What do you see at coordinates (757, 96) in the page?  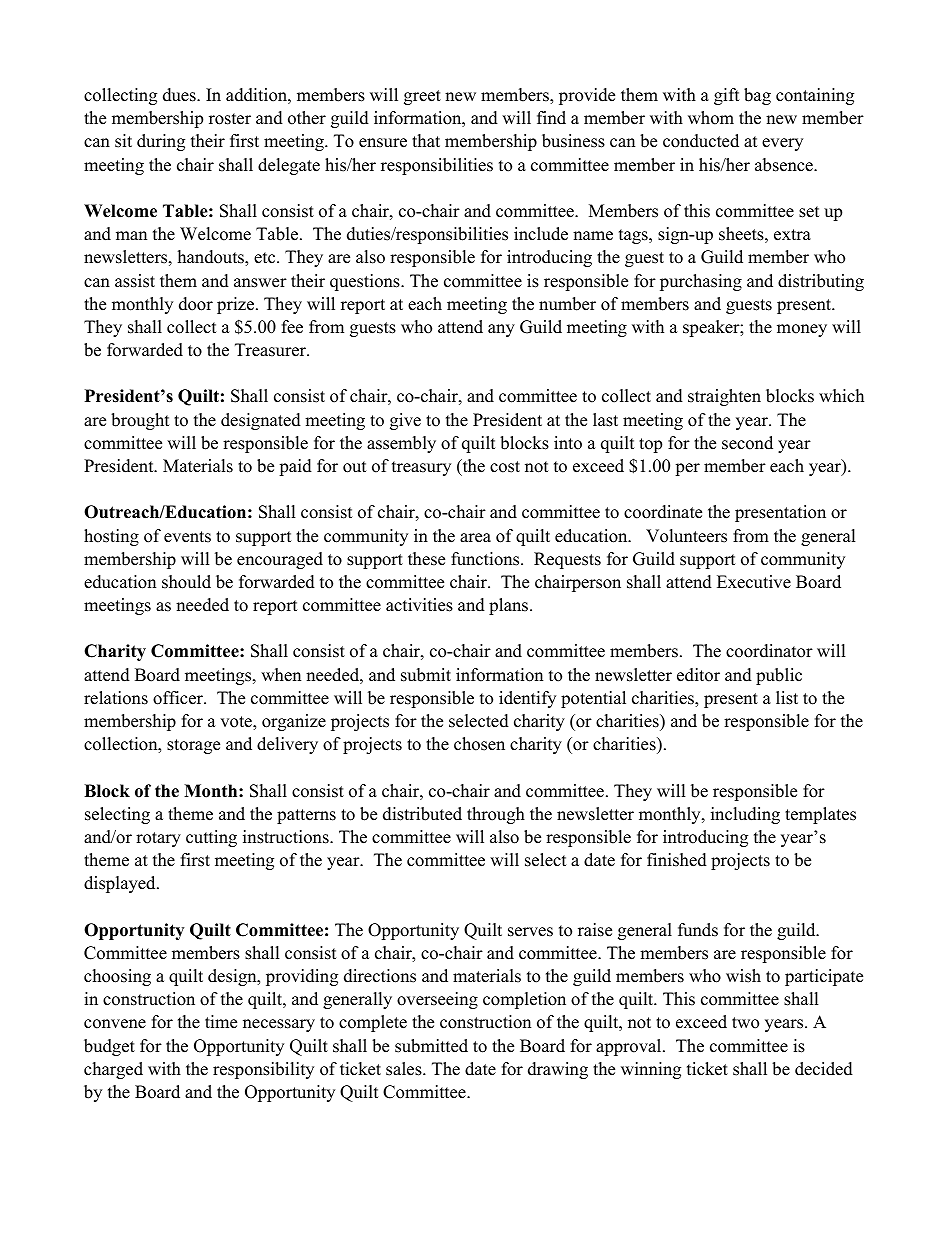 I see `bag` at bounding box center [757, 96].
